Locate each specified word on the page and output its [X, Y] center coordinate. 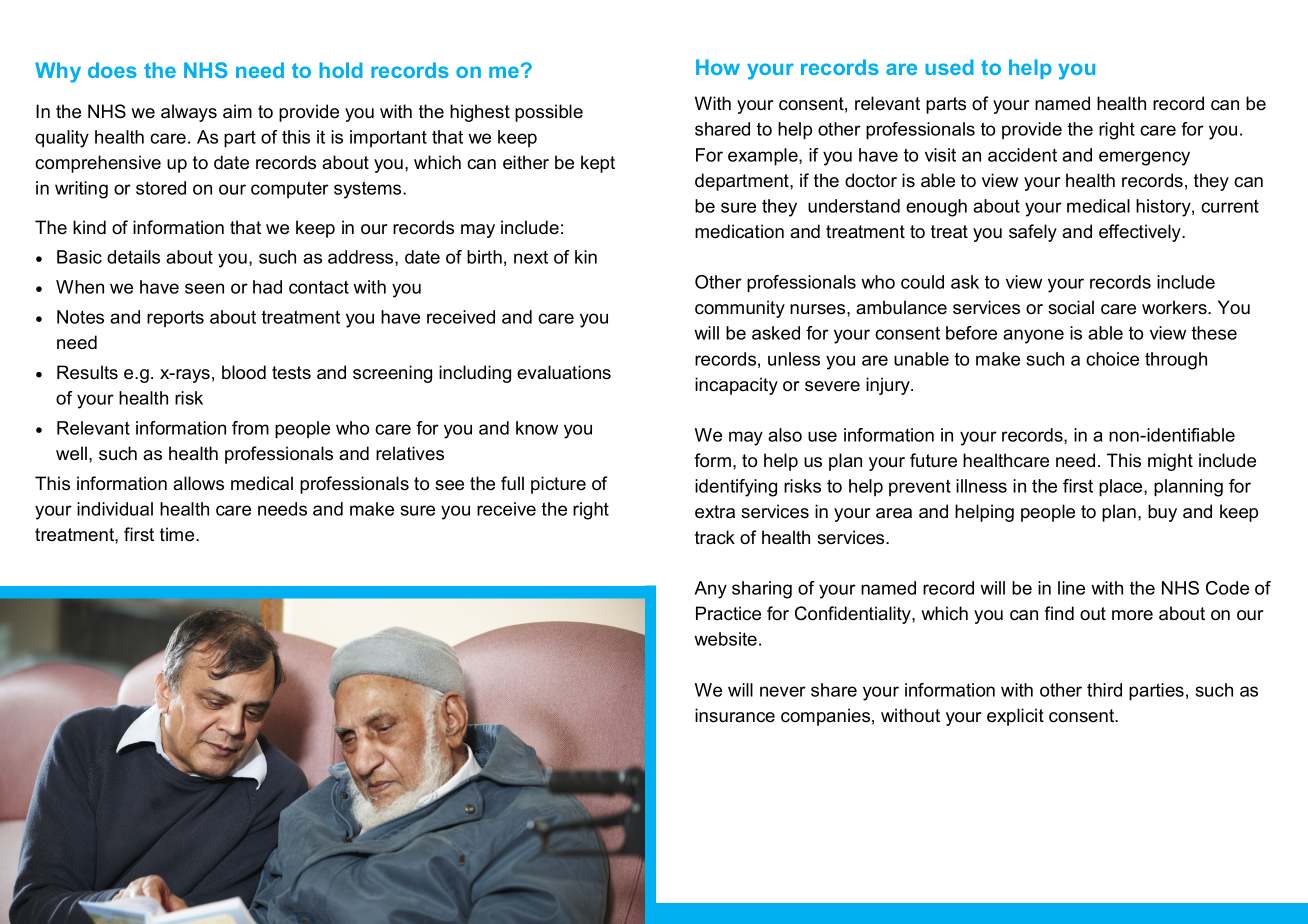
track [715, 537]
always [189, 113]
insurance [735, 715]
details [133, 257]
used [949, 67]
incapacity [736, 386]
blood [244, 372]
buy [1162, 513]
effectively [1141, 233]
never [783, 691]
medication [739, 231]
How [718, 67]
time [178, 534]
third [1104, 690]
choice [1112, 359]
